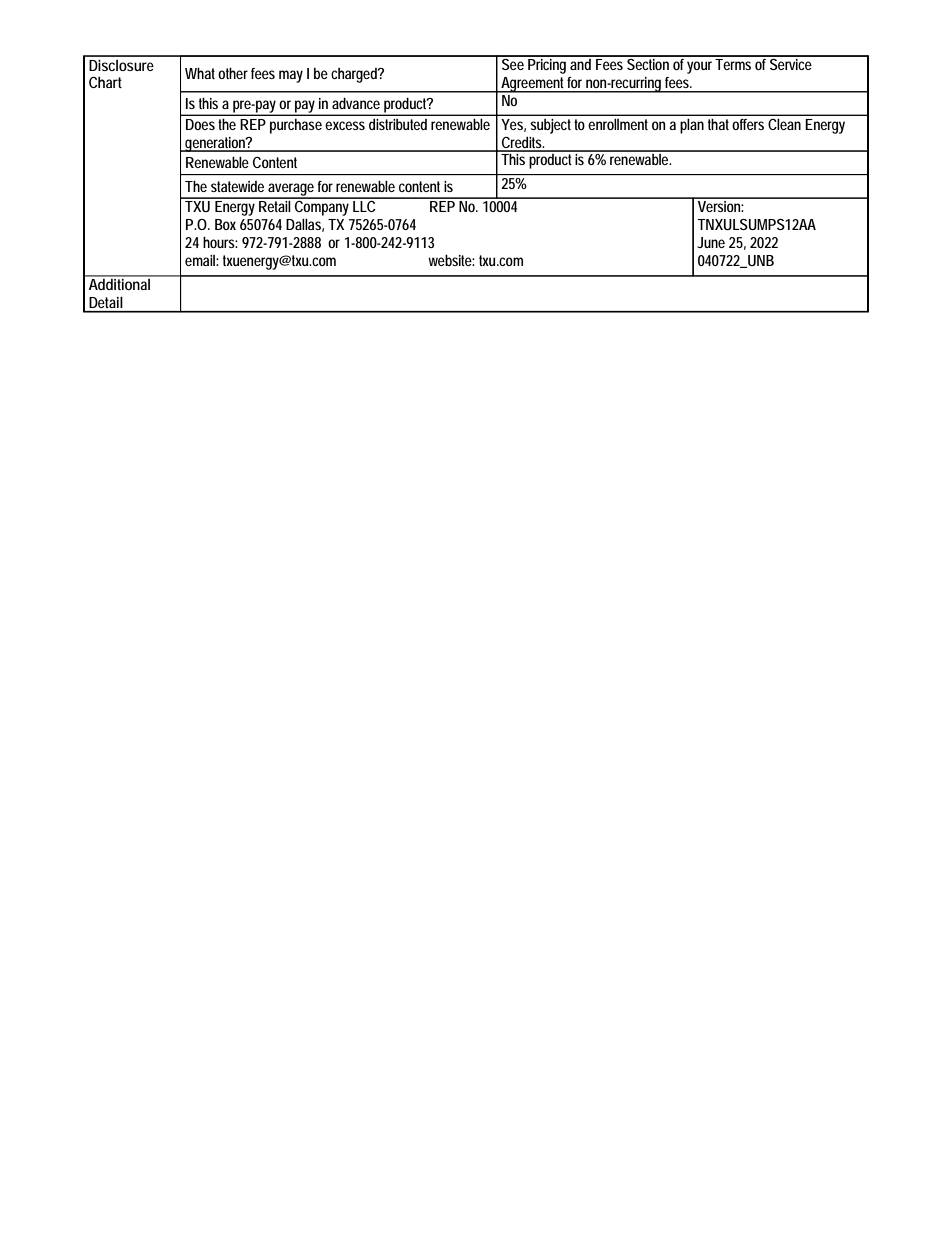  Describe the element at coordinates (451, 260) in the page. I see `website` at that location.
